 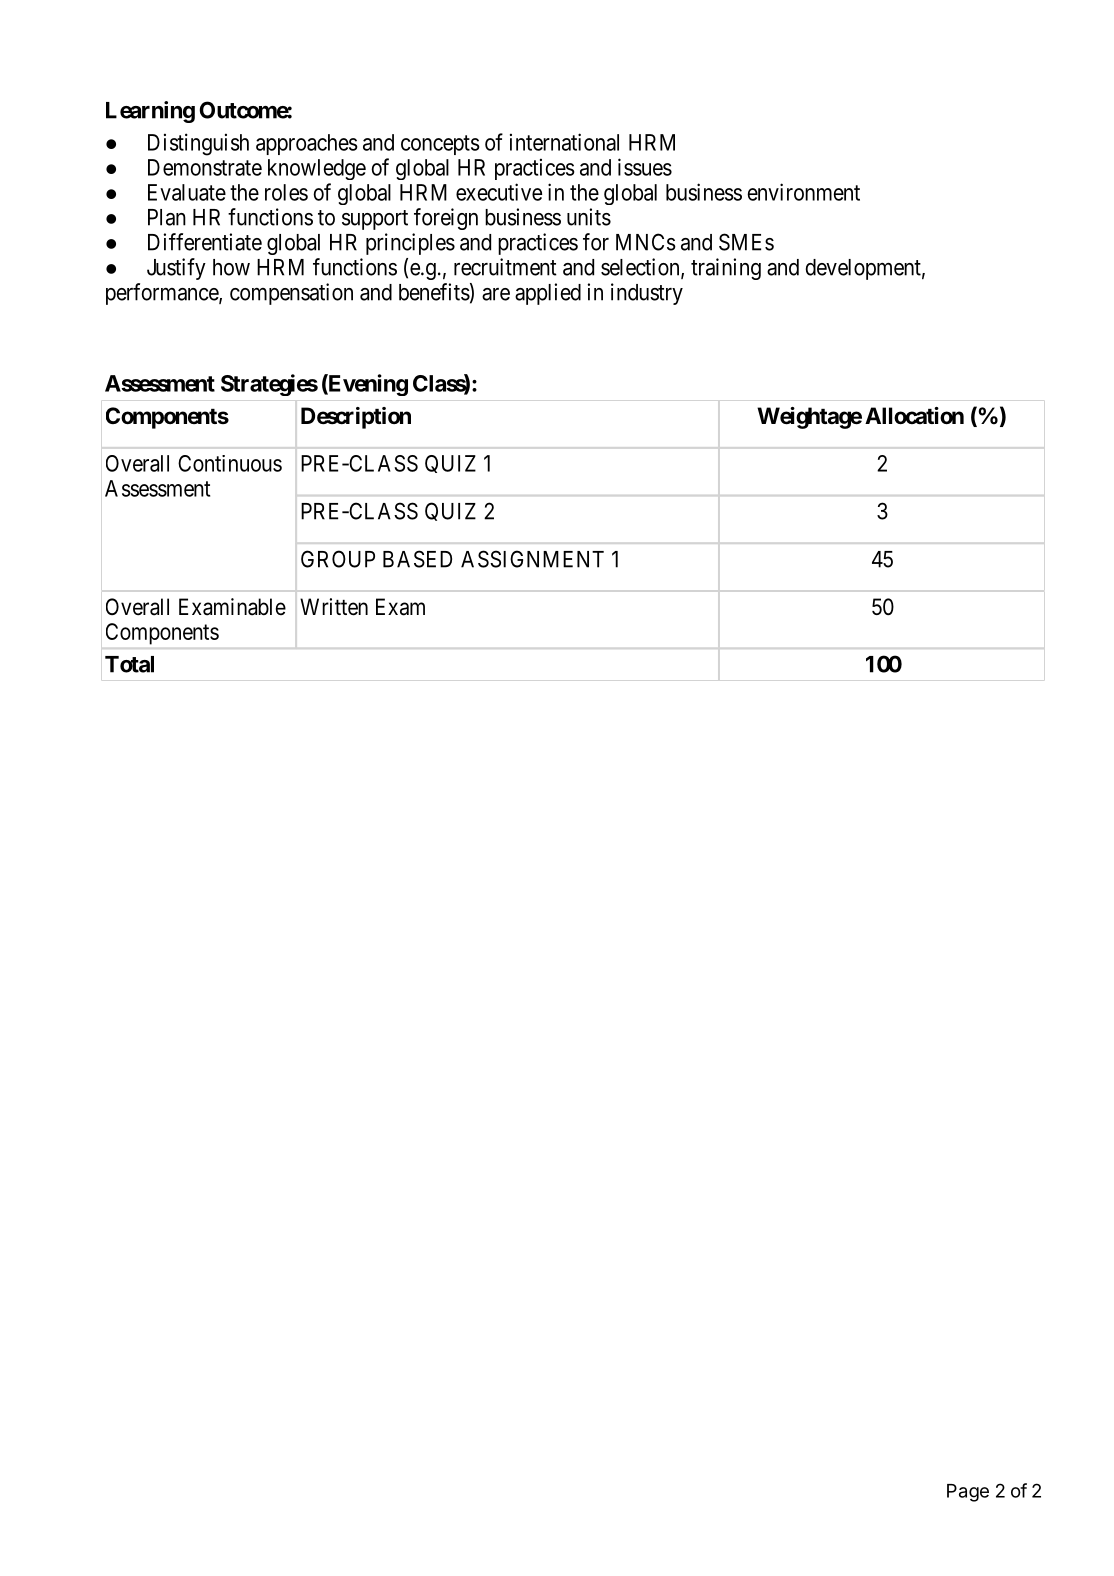 I want to click on environment, so click(x=803, y=192).
